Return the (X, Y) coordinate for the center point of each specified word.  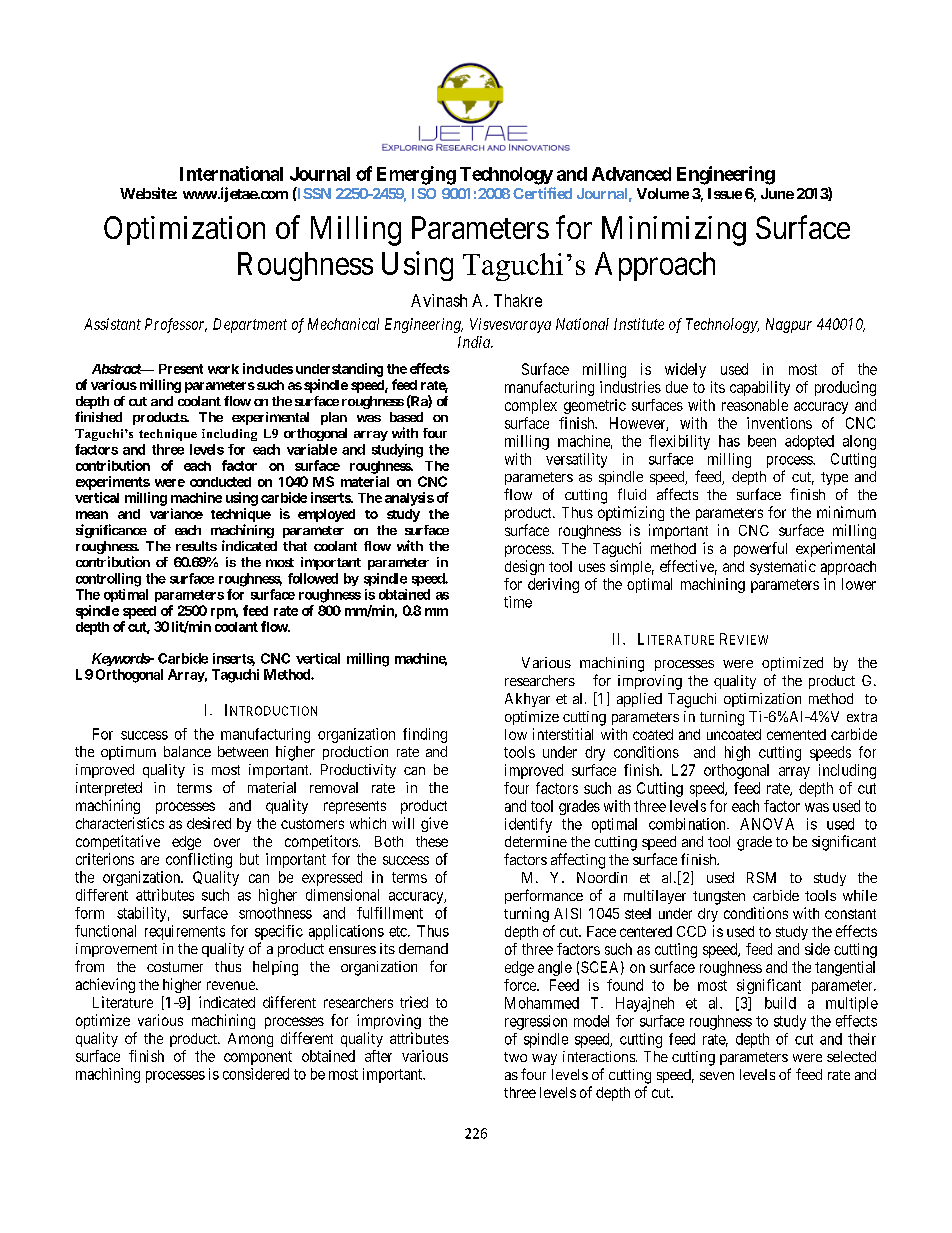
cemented (796, 734)
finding (425, 735)
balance (187, 751)
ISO (424, 193)
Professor (176, 325)
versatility (576, 460)
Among (250, 1040)
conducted (220, 482)
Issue (725, 193)
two (515, 1057)
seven (717, 1076)
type (834, 478)
